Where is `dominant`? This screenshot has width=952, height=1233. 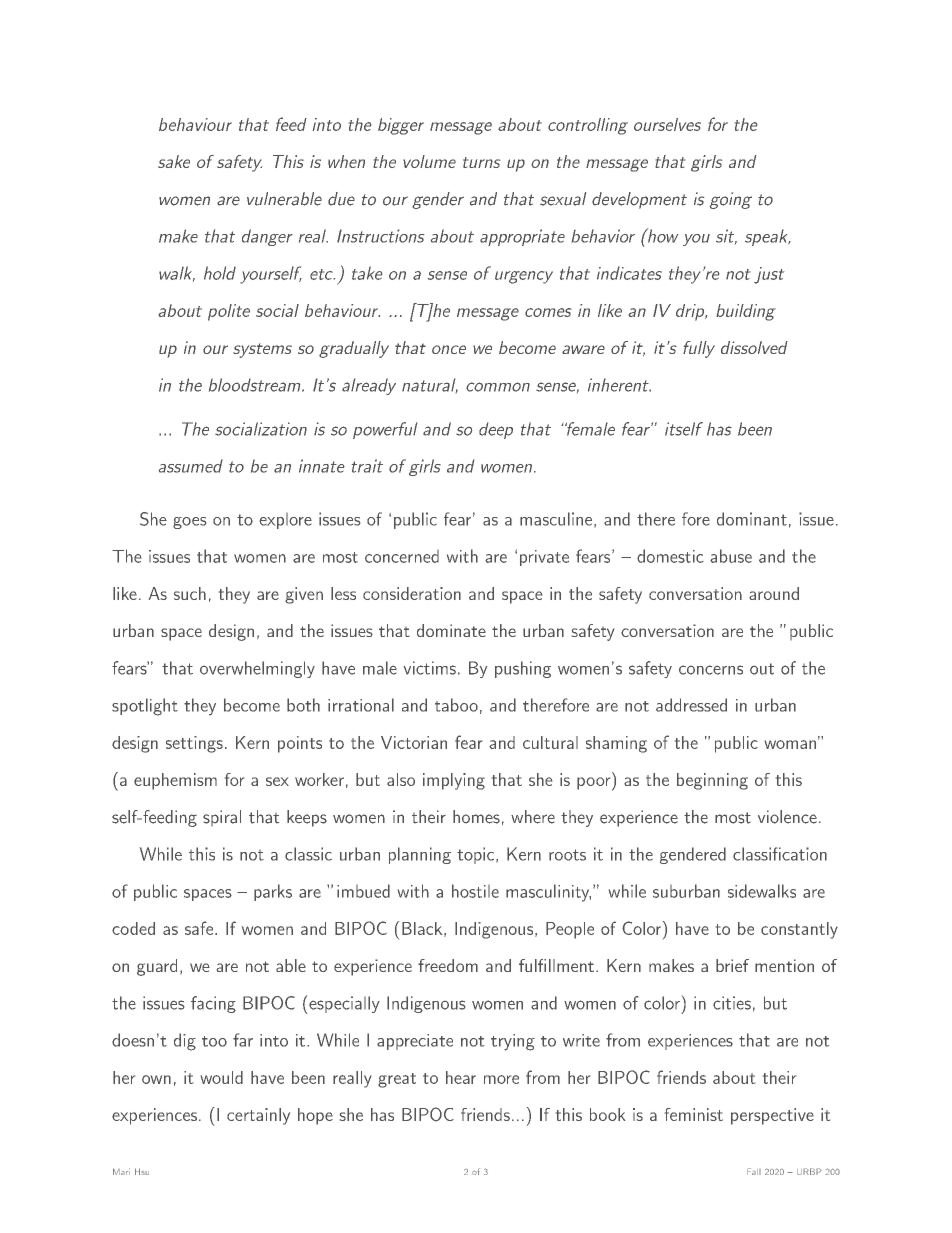
dominant is located at coordinates (752, 519).
